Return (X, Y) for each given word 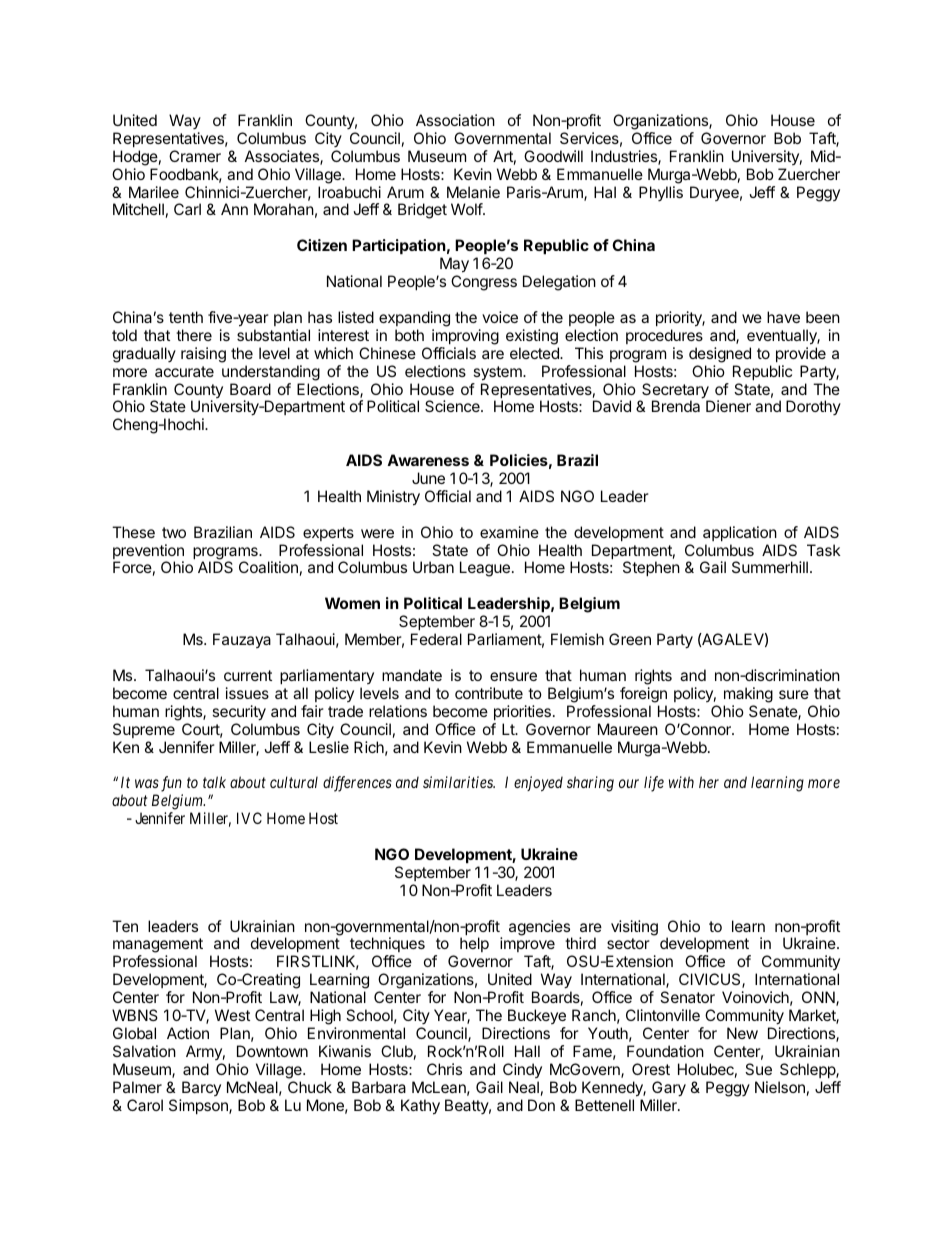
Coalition (268, 567)
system (498, 373)
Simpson (199, 1106)
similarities (459, 782)
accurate (184, 371)
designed (720, 355)
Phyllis (661, 193)
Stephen (651, 568)
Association (455, 120)
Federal (436, 639)
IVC (249, 818)
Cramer (195, 156)
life (654, 784)
